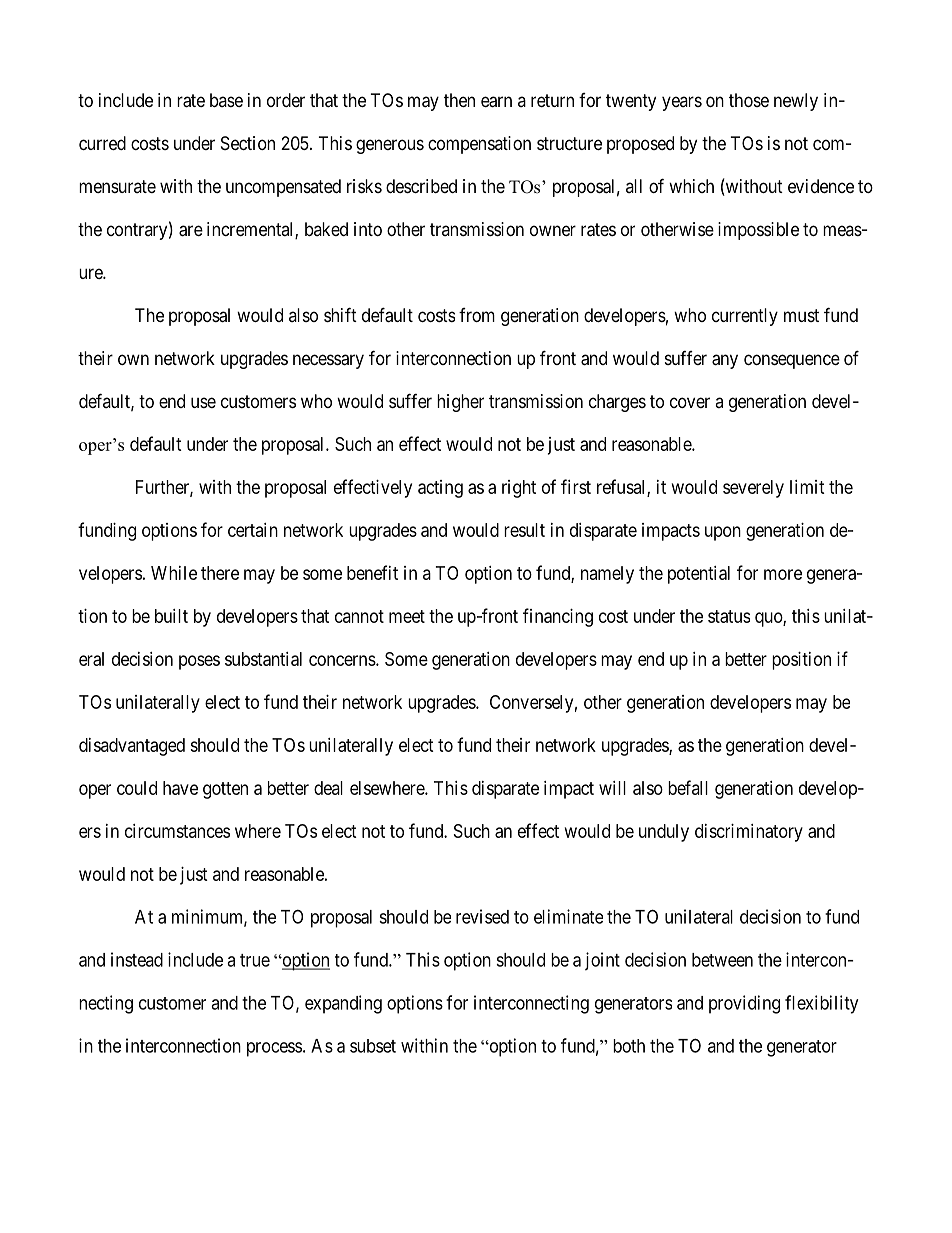 This image has height=1233, width=952. Describe the element at coordinates (688, 787) in the image. I see `befall` at that location.
